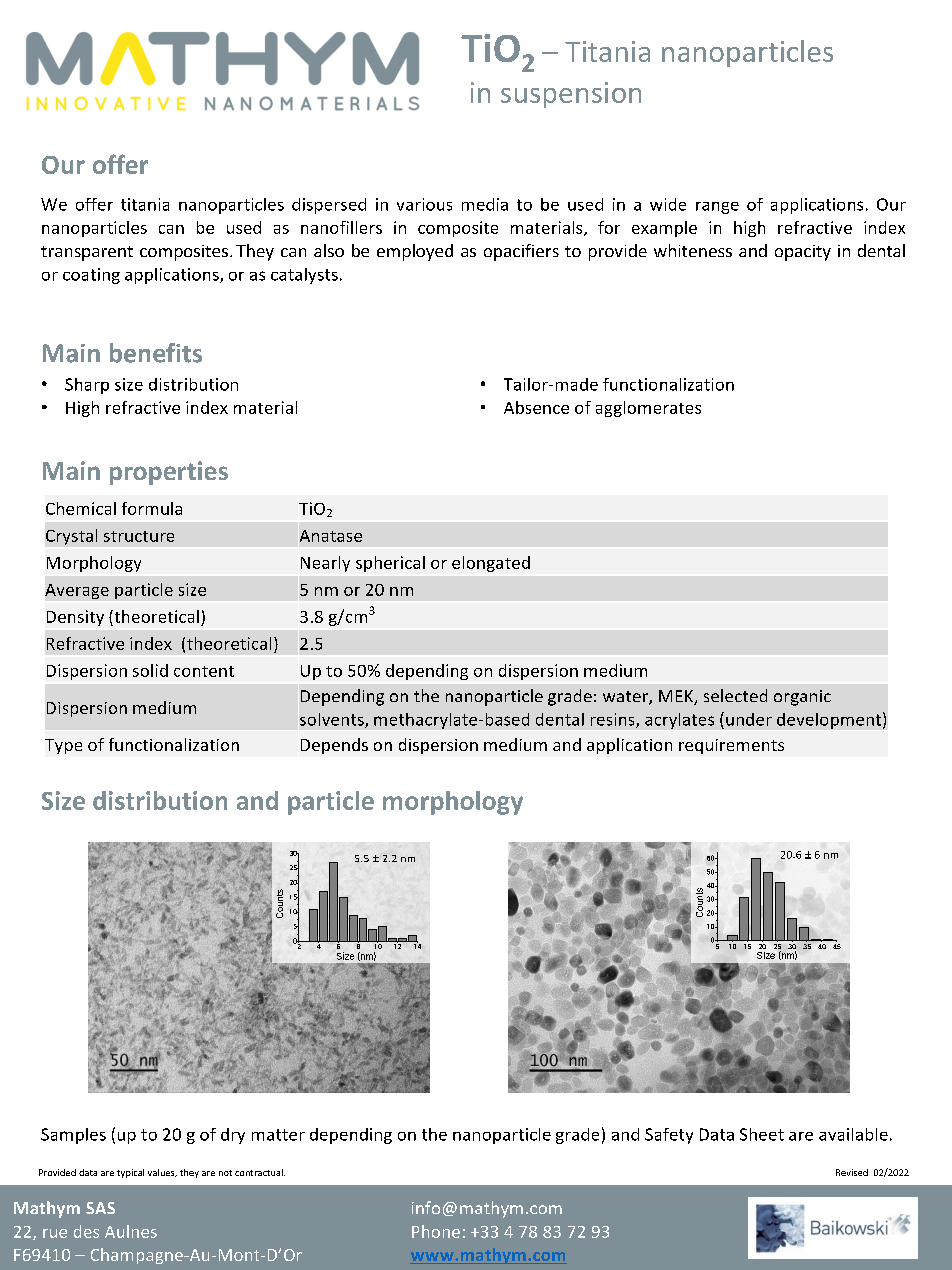 This screenshot has width=952, height=1270. Describe the element at coordinates (803, 253) in the screenshot. I see `opacity` at that location.
